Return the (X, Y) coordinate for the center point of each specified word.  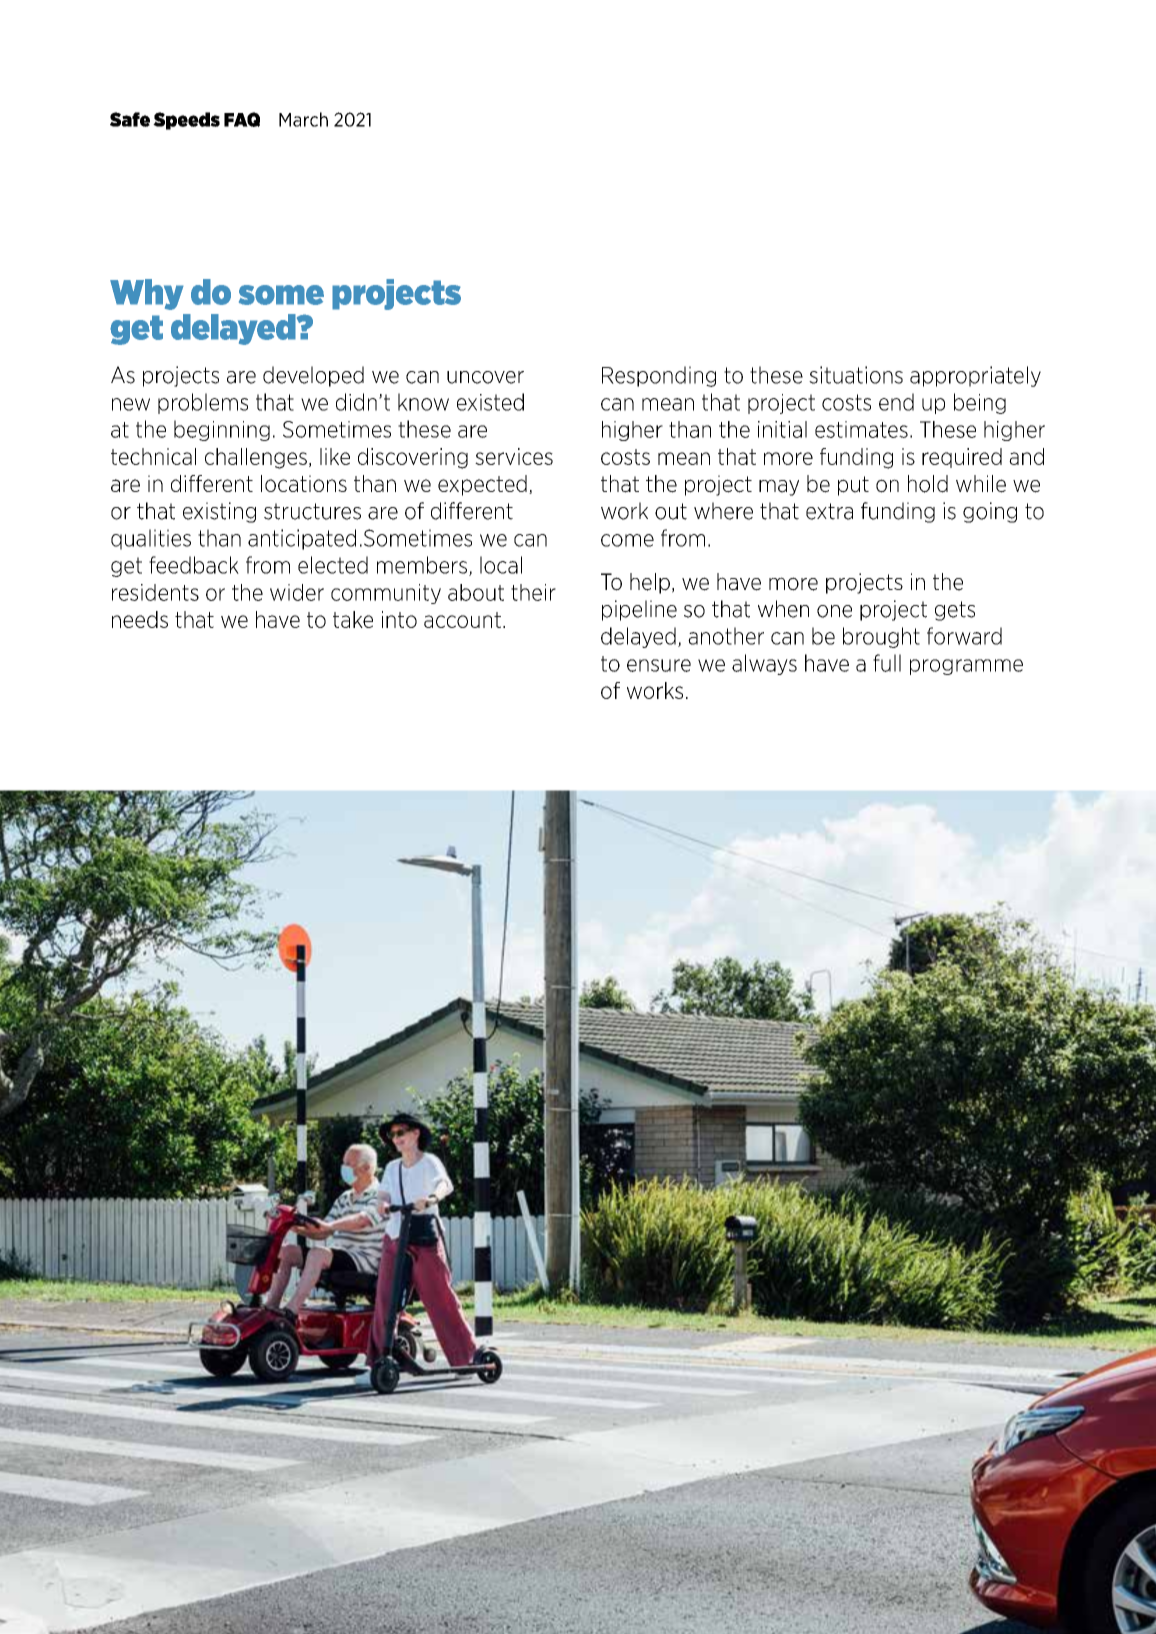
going (990, 512)
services (514, 456)
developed (313, 376)
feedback (194, 565)
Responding (659, 376)
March (303, 119)
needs (140, 619)
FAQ (242, 119)
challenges (256, 458)
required (962, 458)
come (627, 540)
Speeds (186, 121)
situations (856, 375)
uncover (485, 377)
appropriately (975, 376)
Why (147, 294)
